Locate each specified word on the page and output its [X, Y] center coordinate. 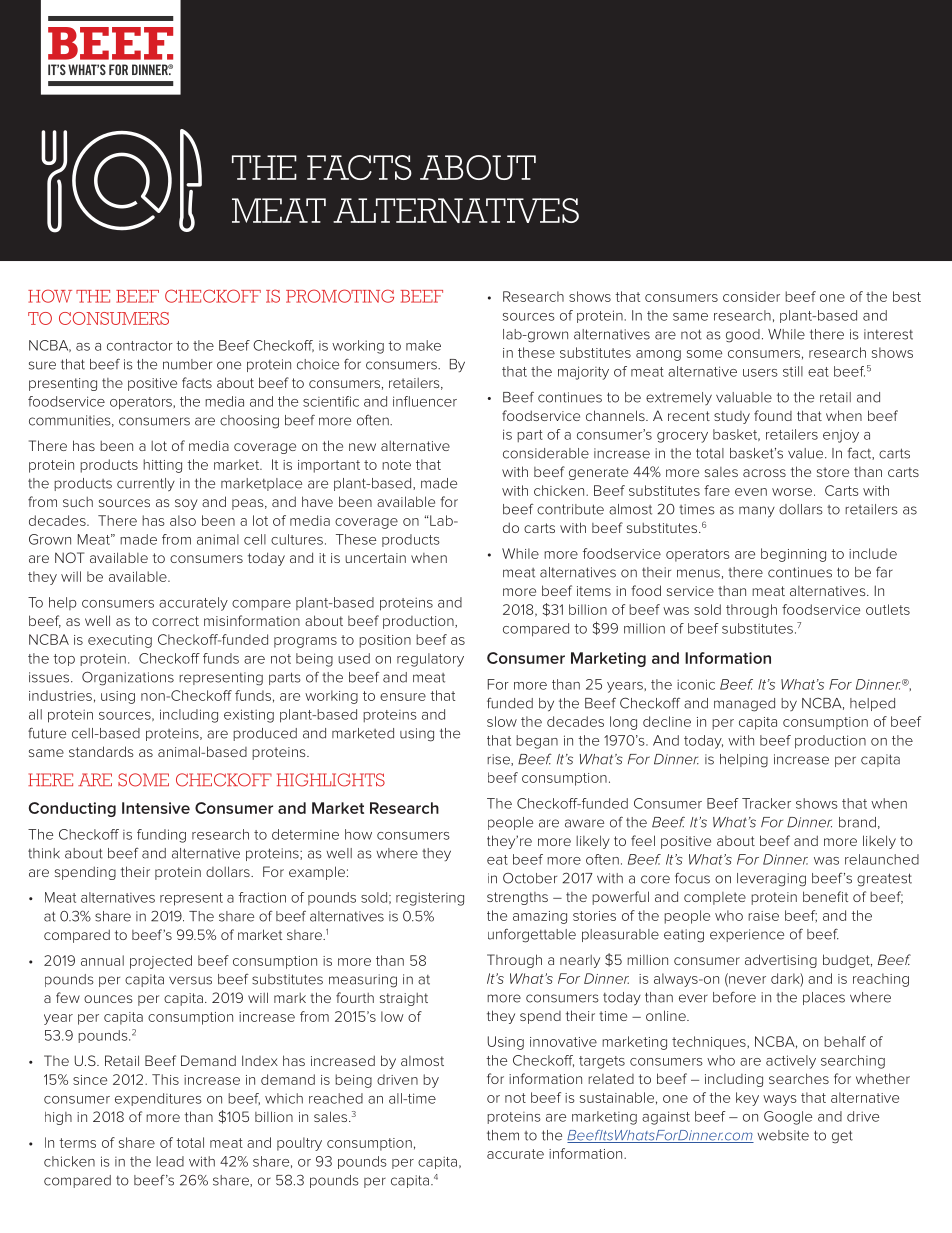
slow [502, 721]
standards [101, 751]
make [423, 345]
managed [744, 705]
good [743, 336]
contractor [140, 346]
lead [170, 1161]
